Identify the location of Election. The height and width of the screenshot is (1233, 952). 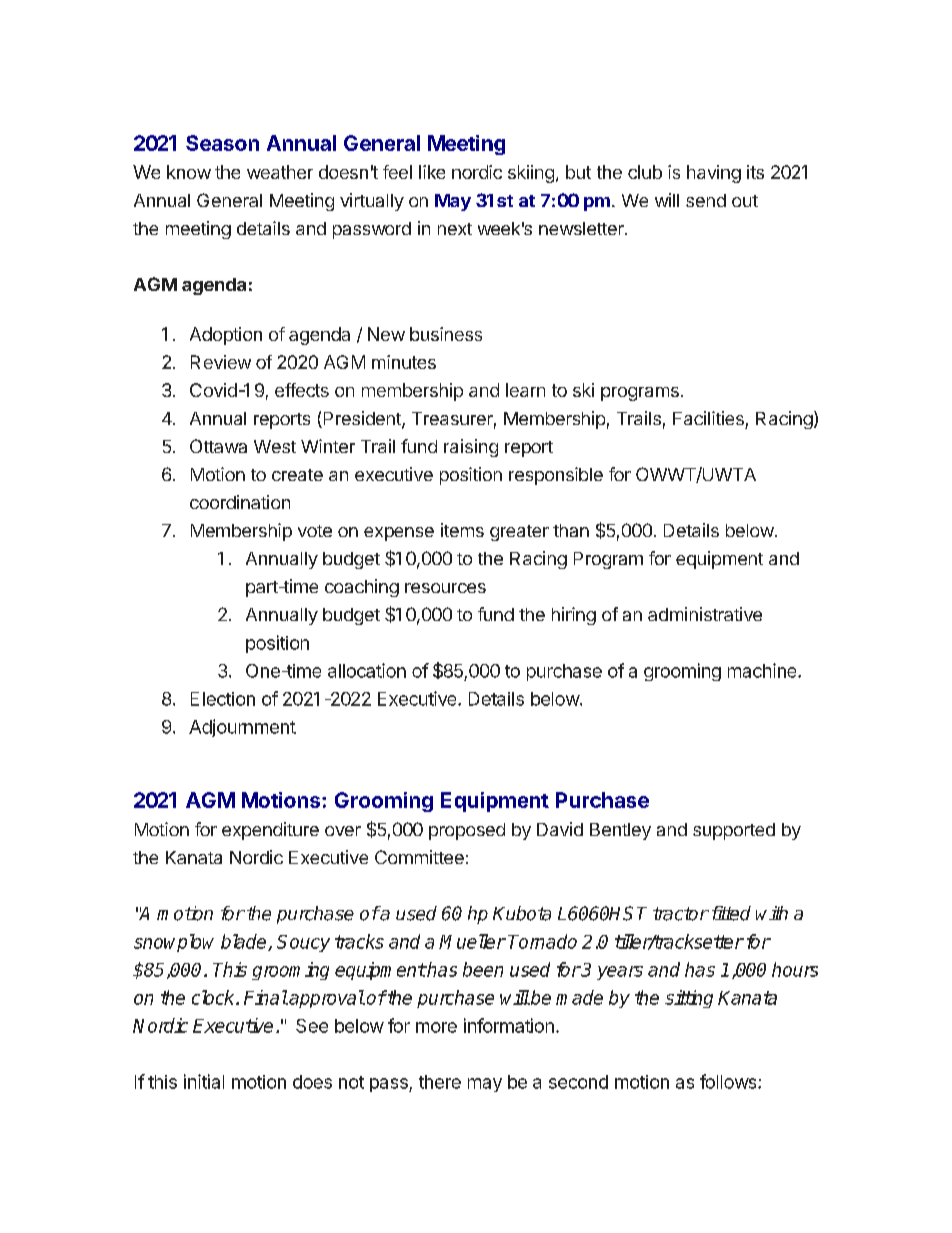
(223, 699).
